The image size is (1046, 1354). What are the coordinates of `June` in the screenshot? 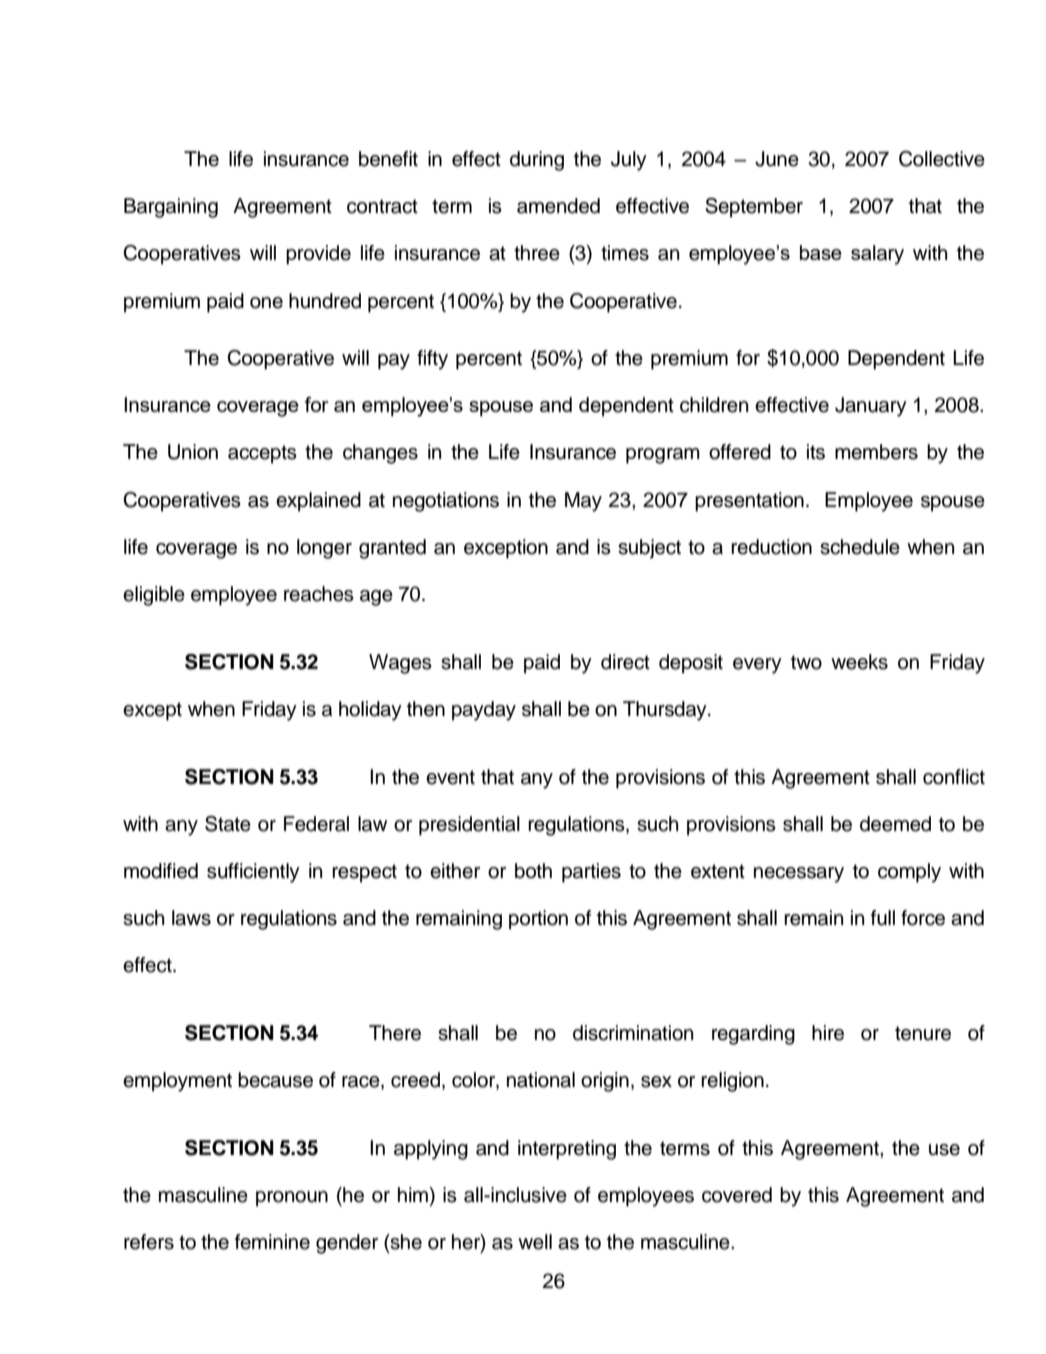 It's located at (777, 159).
